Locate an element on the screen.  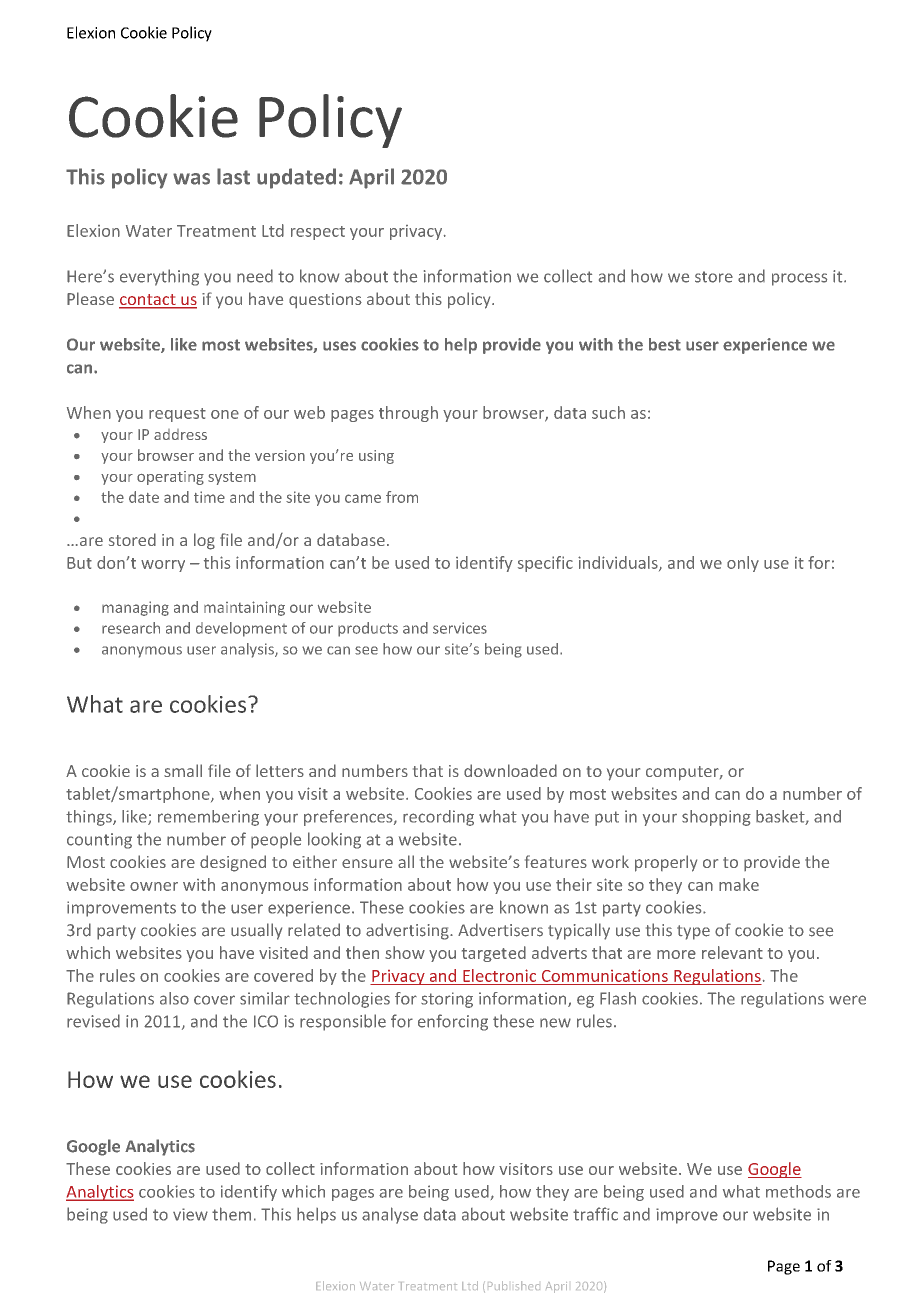
process is located at coordinates (799, 279).
